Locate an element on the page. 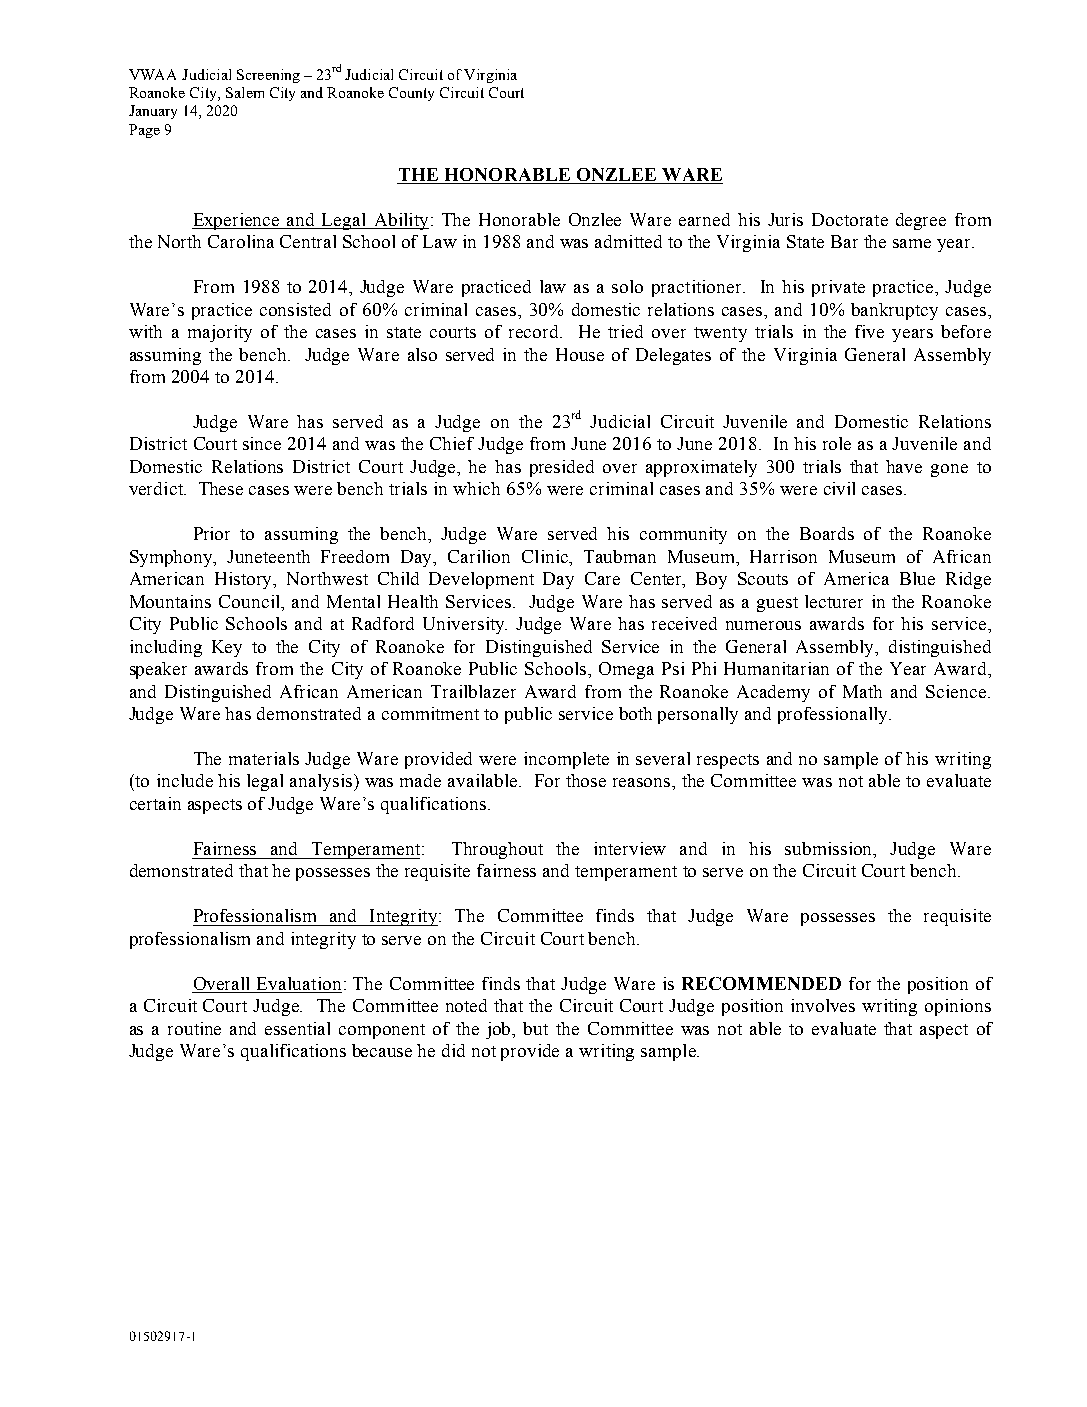 The width and height of the image is (1087, 1407). but is located at coordinates (535, 1028).
